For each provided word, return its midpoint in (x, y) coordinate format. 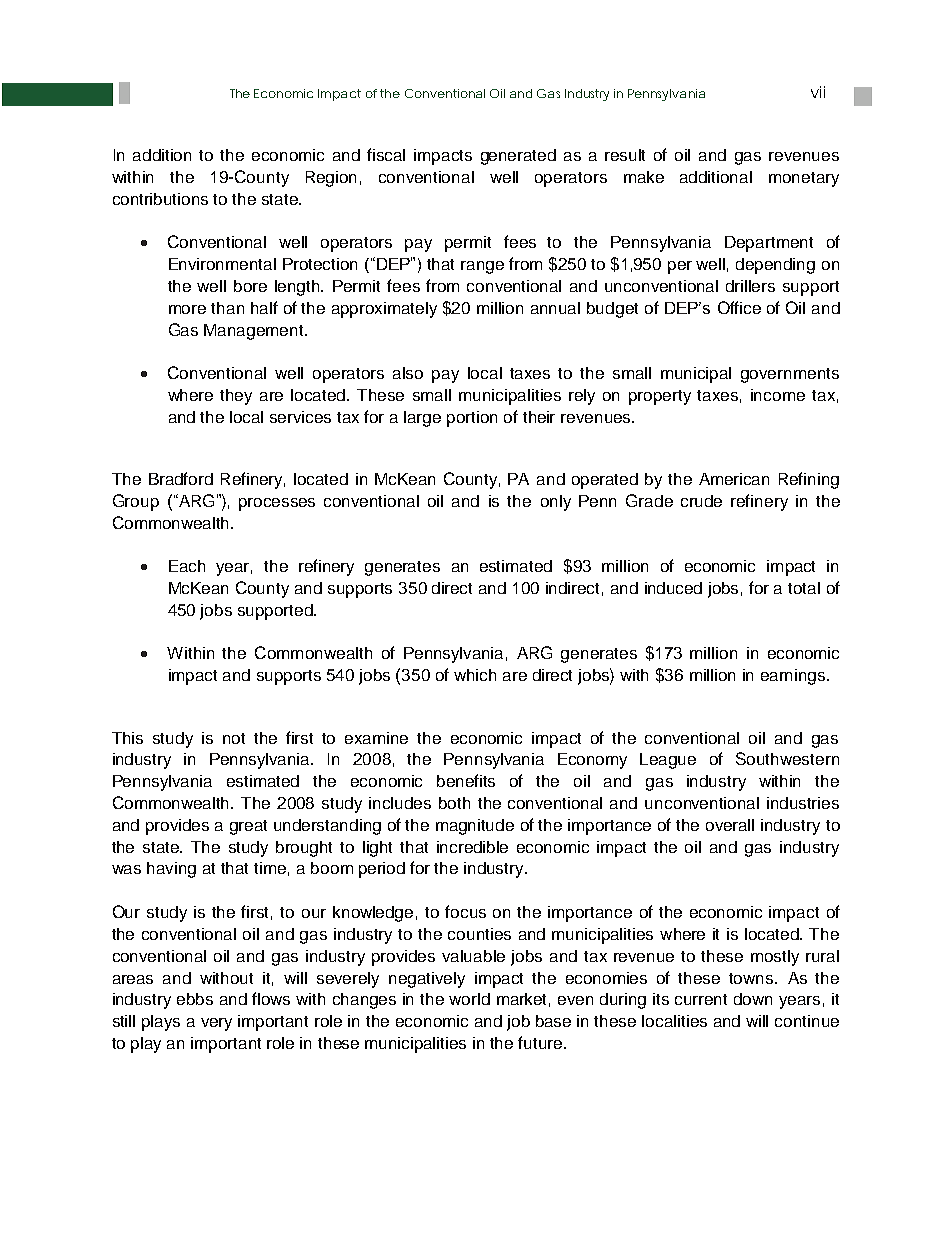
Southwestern (787, 758)
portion (472, 419)
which (475, 675)
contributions (160, 199)
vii (818, 92)
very (216, 1024)
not (234, 738)
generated (518, 157)
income (778, 395)
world (469, 999)
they (236, 397)
